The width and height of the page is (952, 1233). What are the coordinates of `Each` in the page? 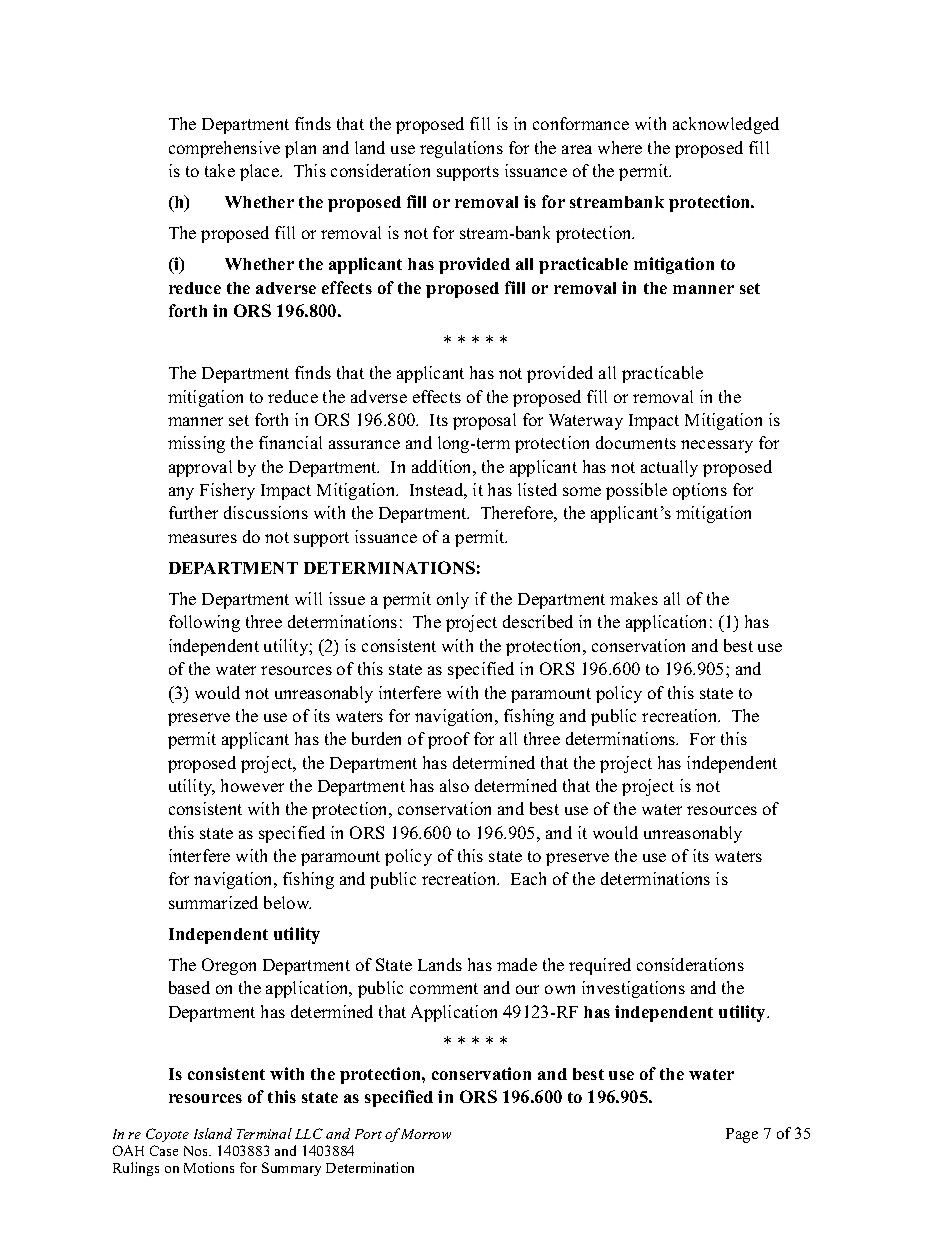 It's located at (528, 878).
